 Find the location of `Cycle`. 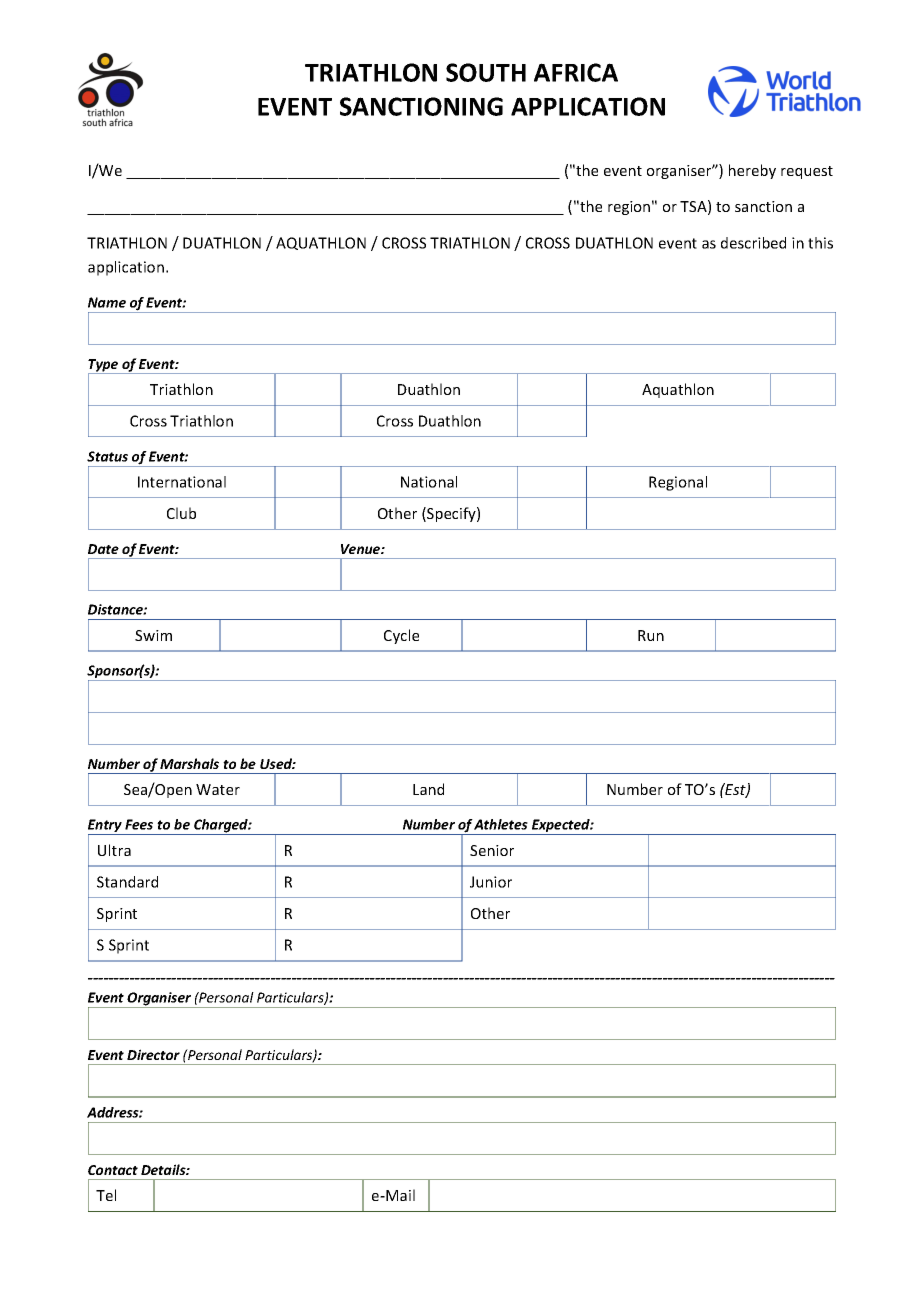

Cycle is located at coordinates (401, 636).
